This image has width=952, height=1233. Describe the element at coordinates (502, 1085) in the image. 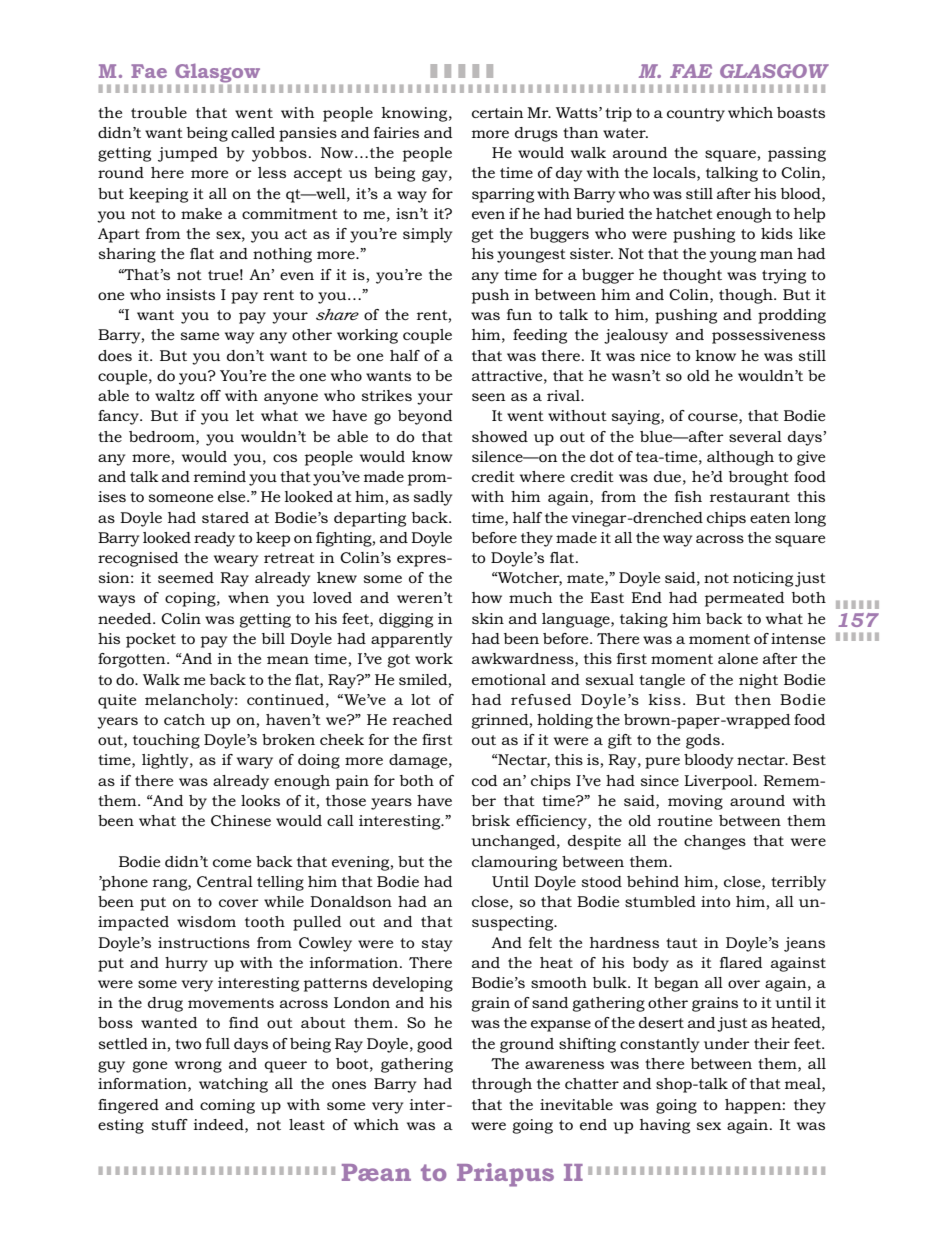

I see `through` at that location.
